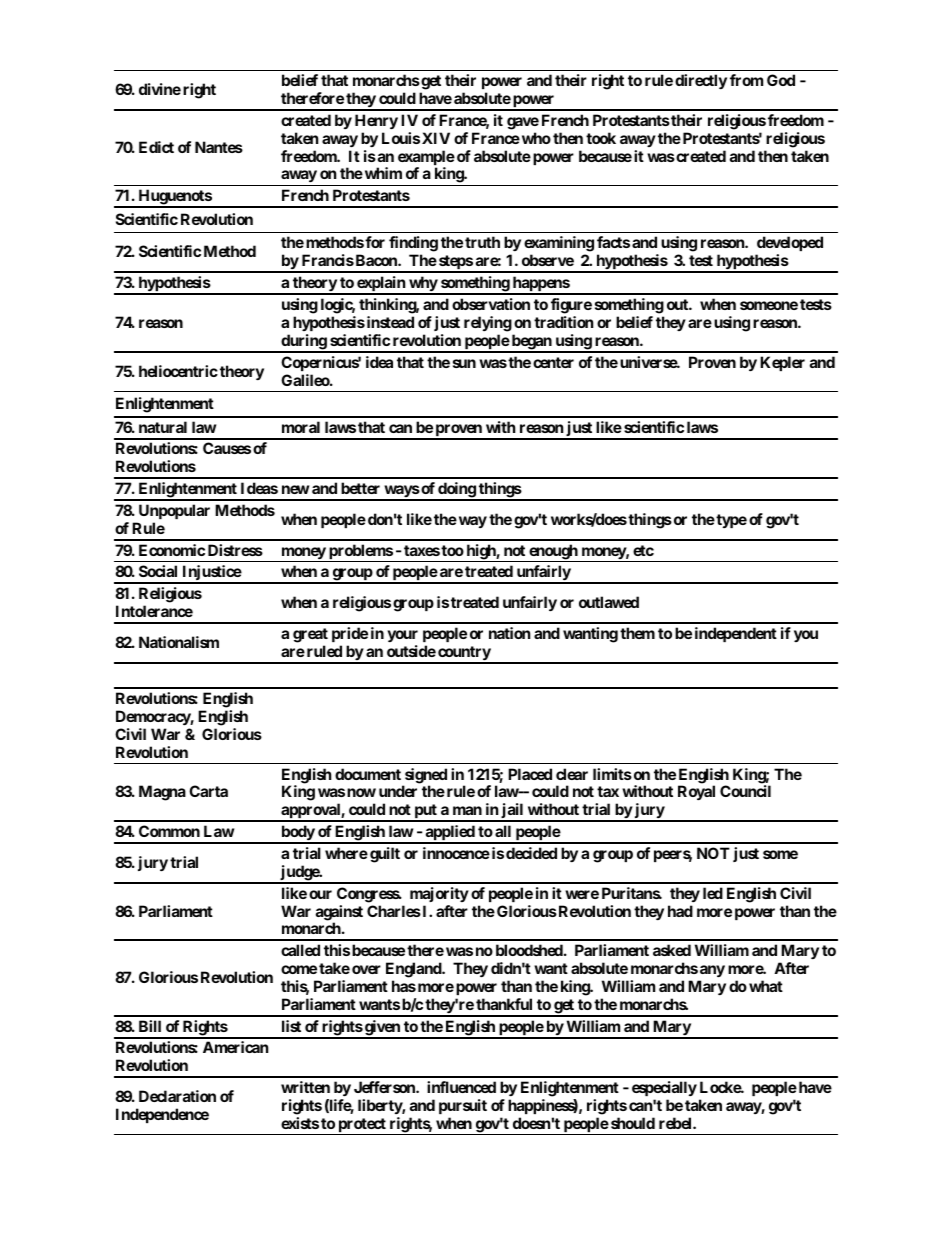 This screenshot has height=1233, width=952. I want to click on XIV, so click(436, 138).
